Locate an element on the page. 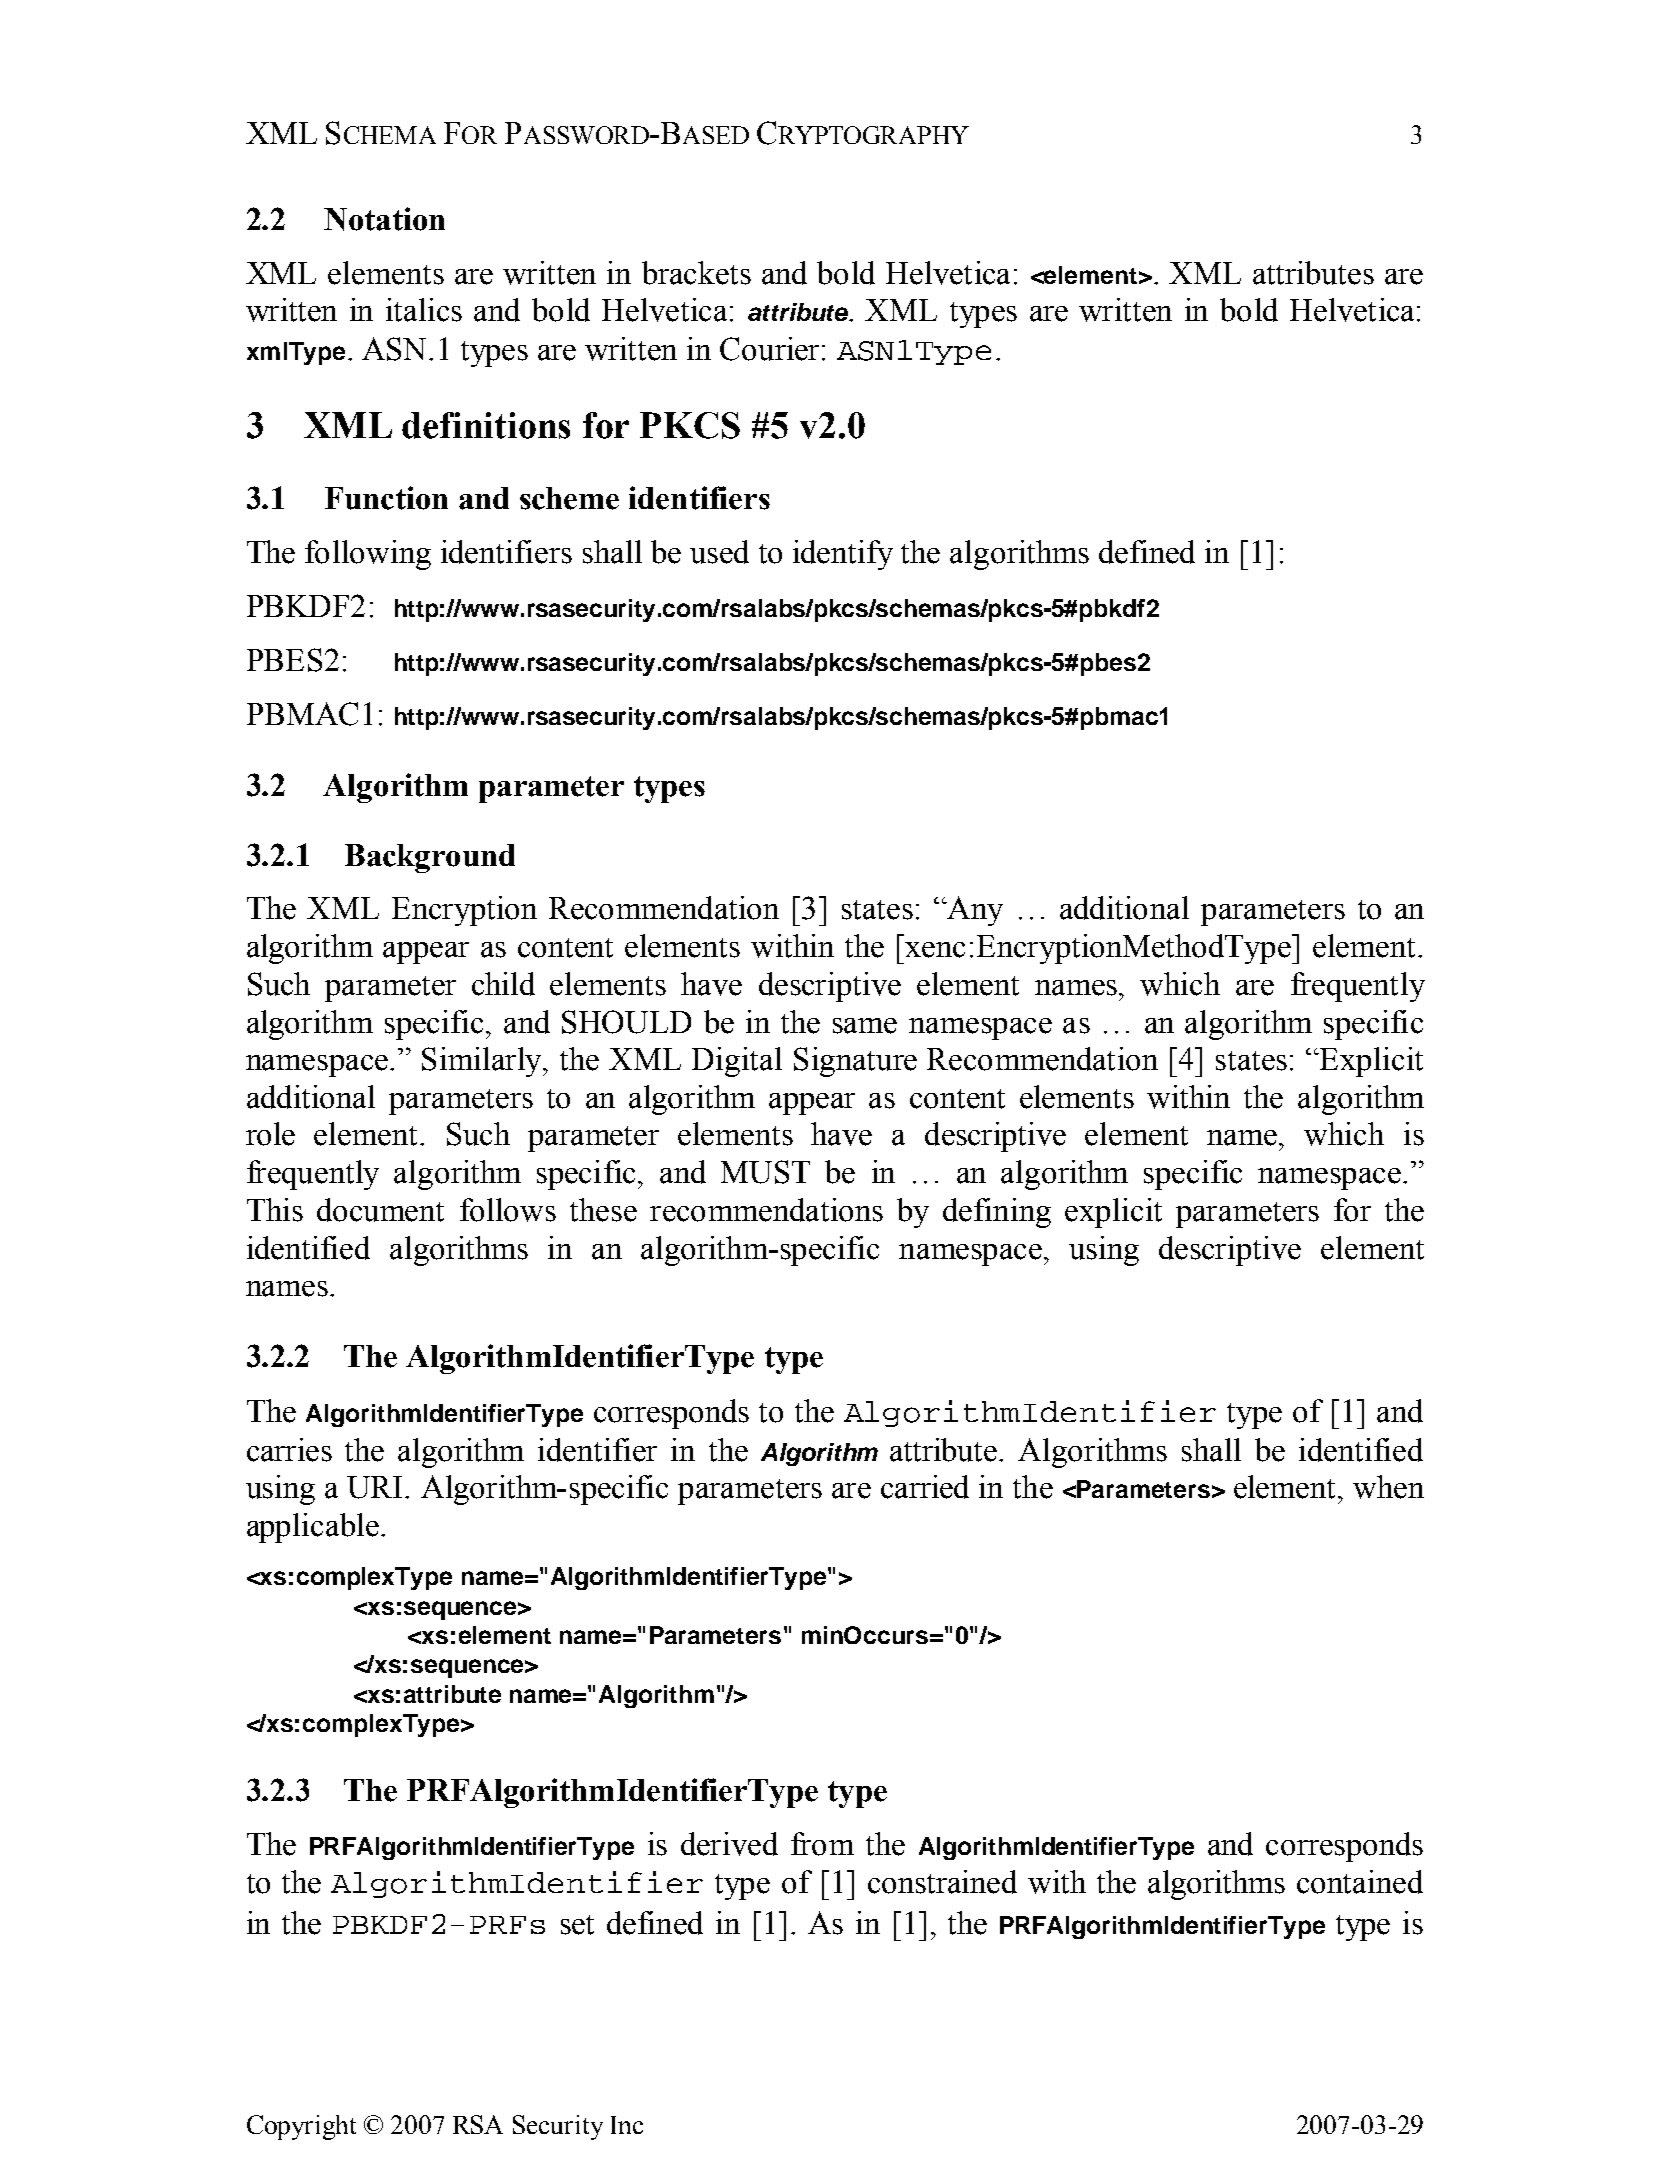 This document has width=1670, height=2161. identify is located at coordinates (843, 555).
